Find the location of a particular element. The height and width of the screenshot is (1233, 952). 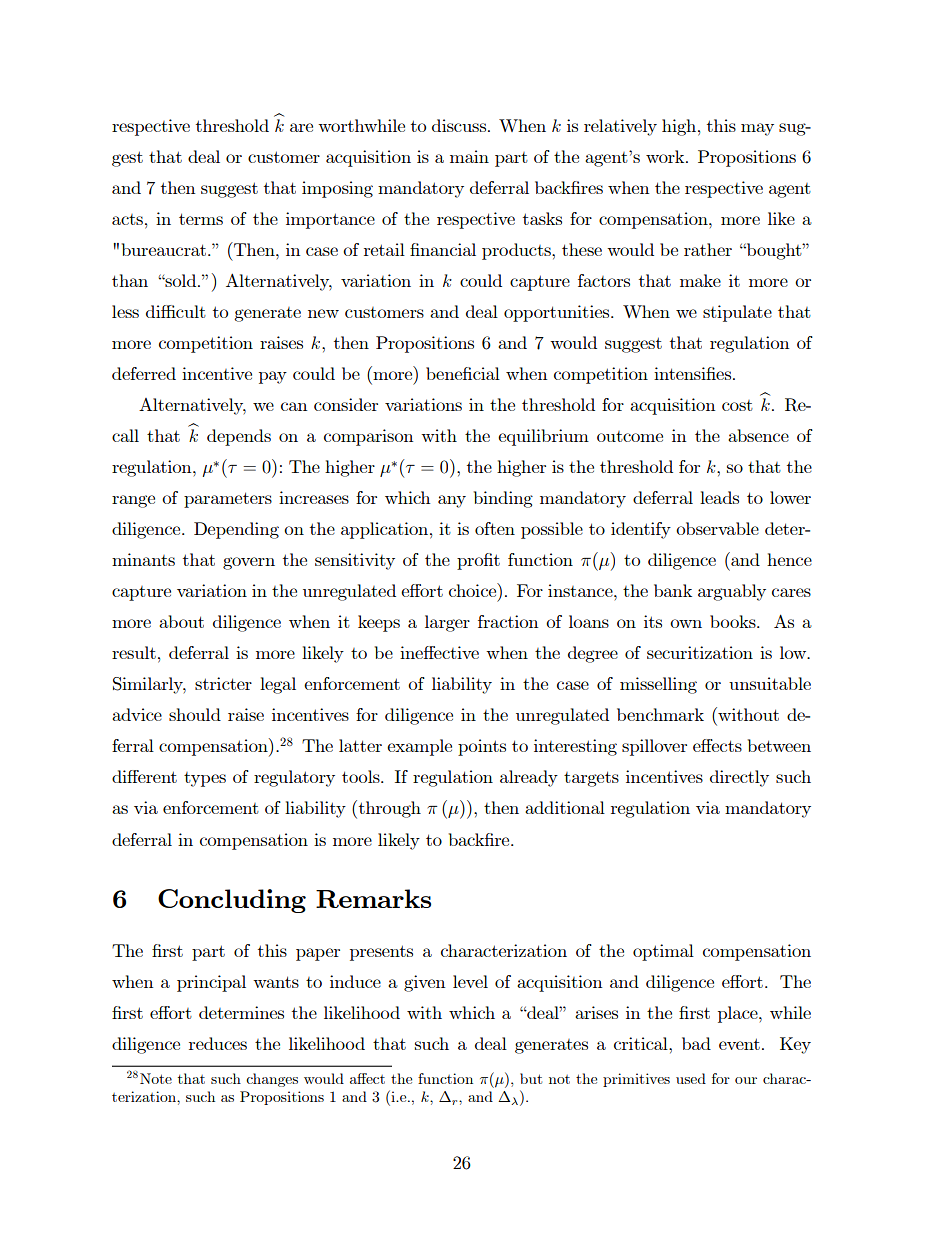

about is located at coordinates (181, 621).
